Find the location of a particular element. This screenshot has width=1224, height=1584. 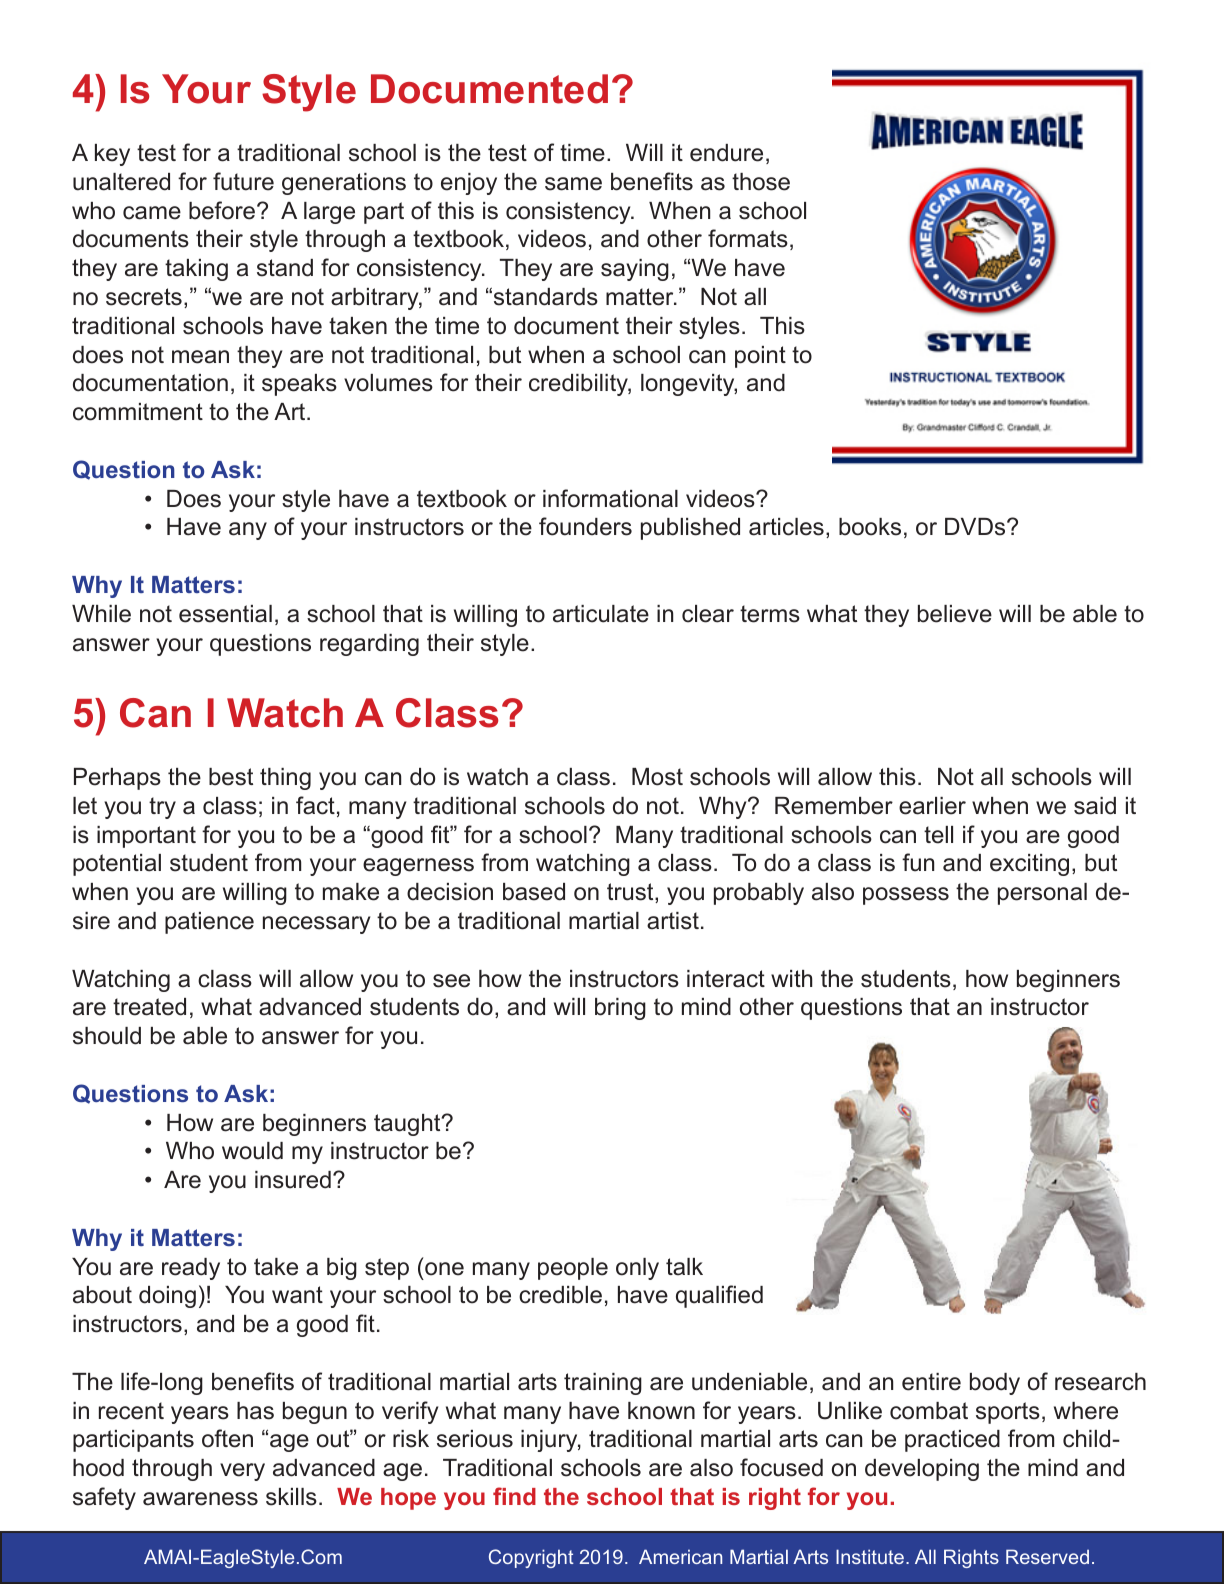

body is located at coordinates (995, 1384).
